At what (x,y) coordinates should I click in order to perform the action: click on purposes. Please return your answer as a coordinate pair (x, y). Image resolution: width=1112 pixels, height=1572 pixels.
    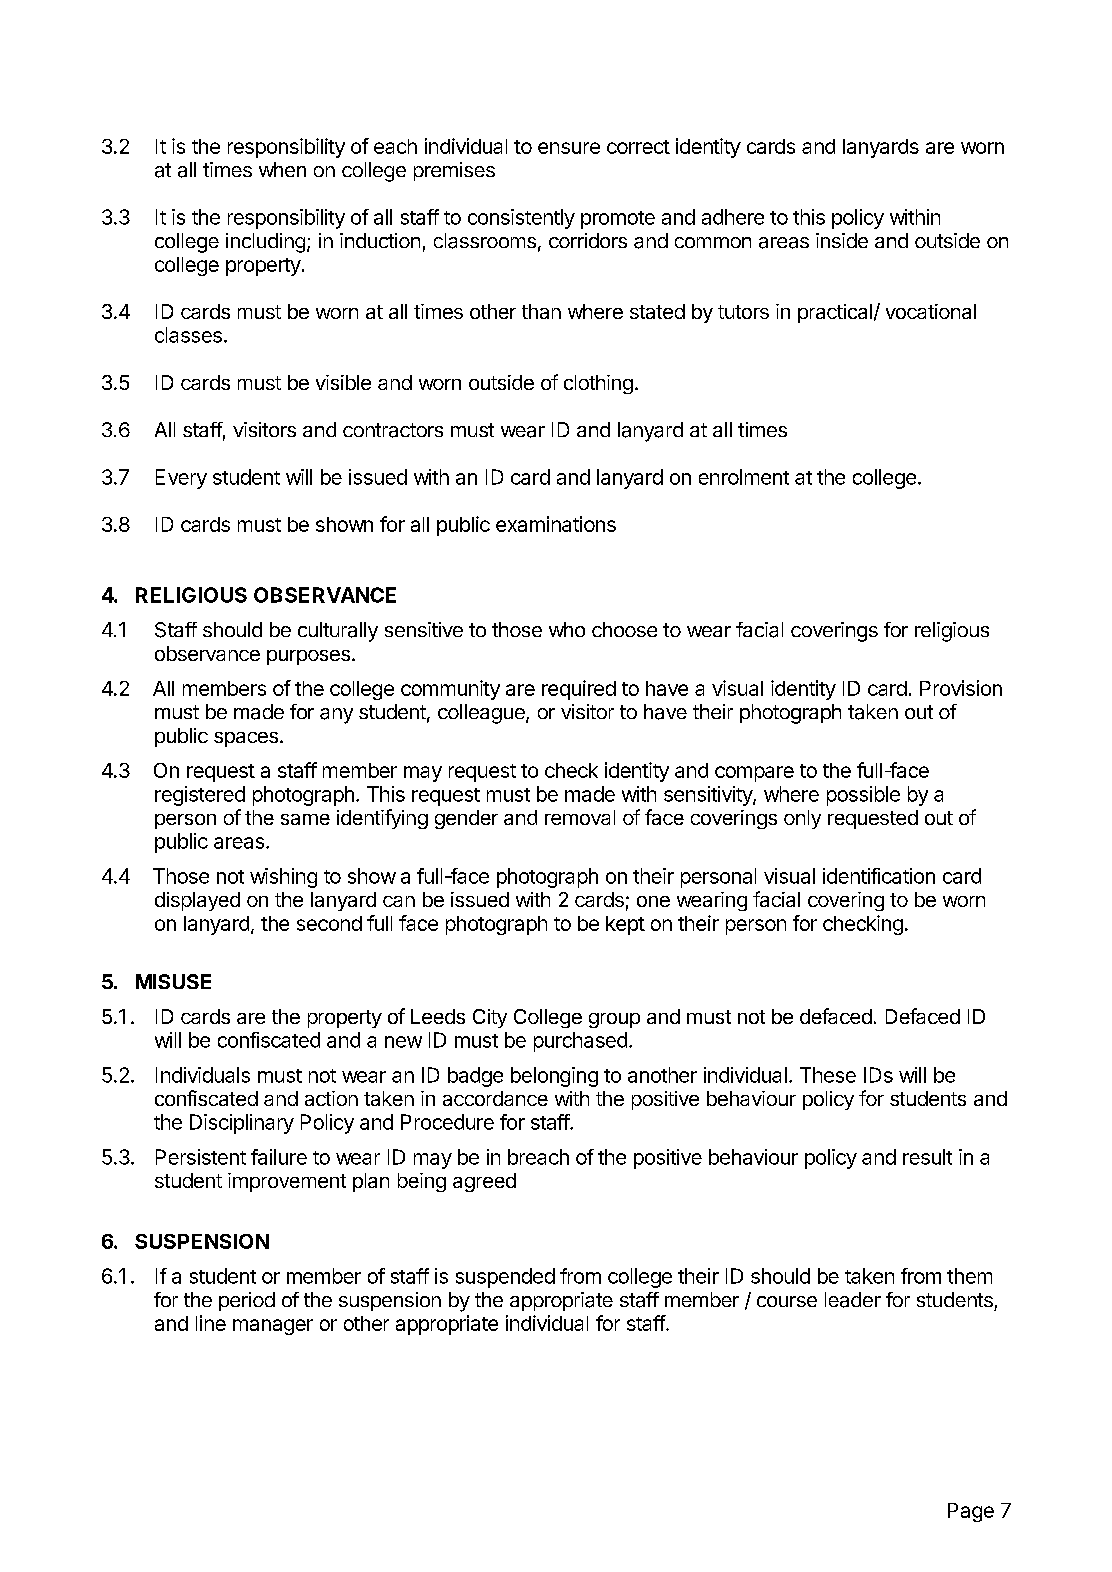
    Looking at the image, I should click on (308, 657).
